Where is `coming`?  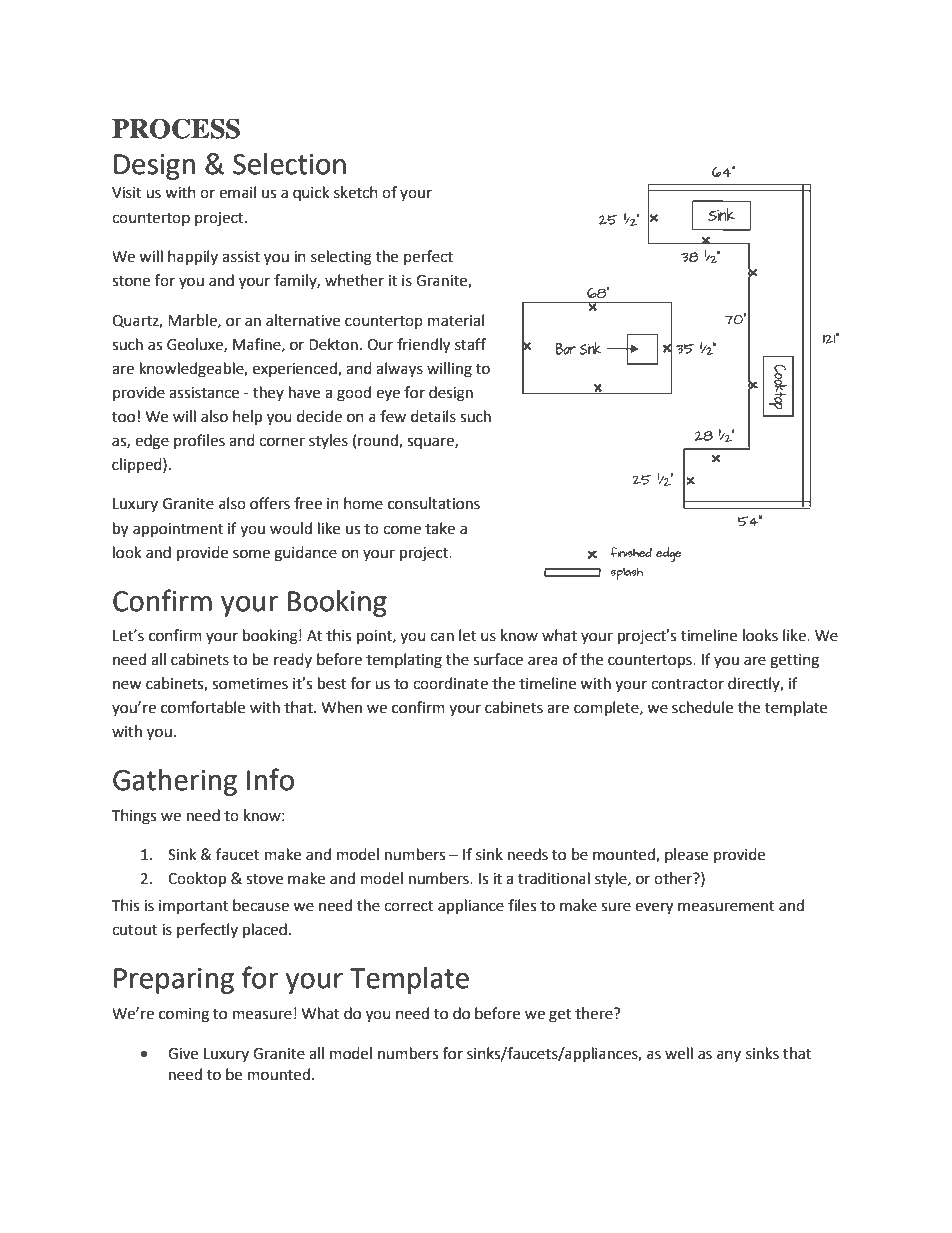 coming is located at coordinates (184, 1015).
